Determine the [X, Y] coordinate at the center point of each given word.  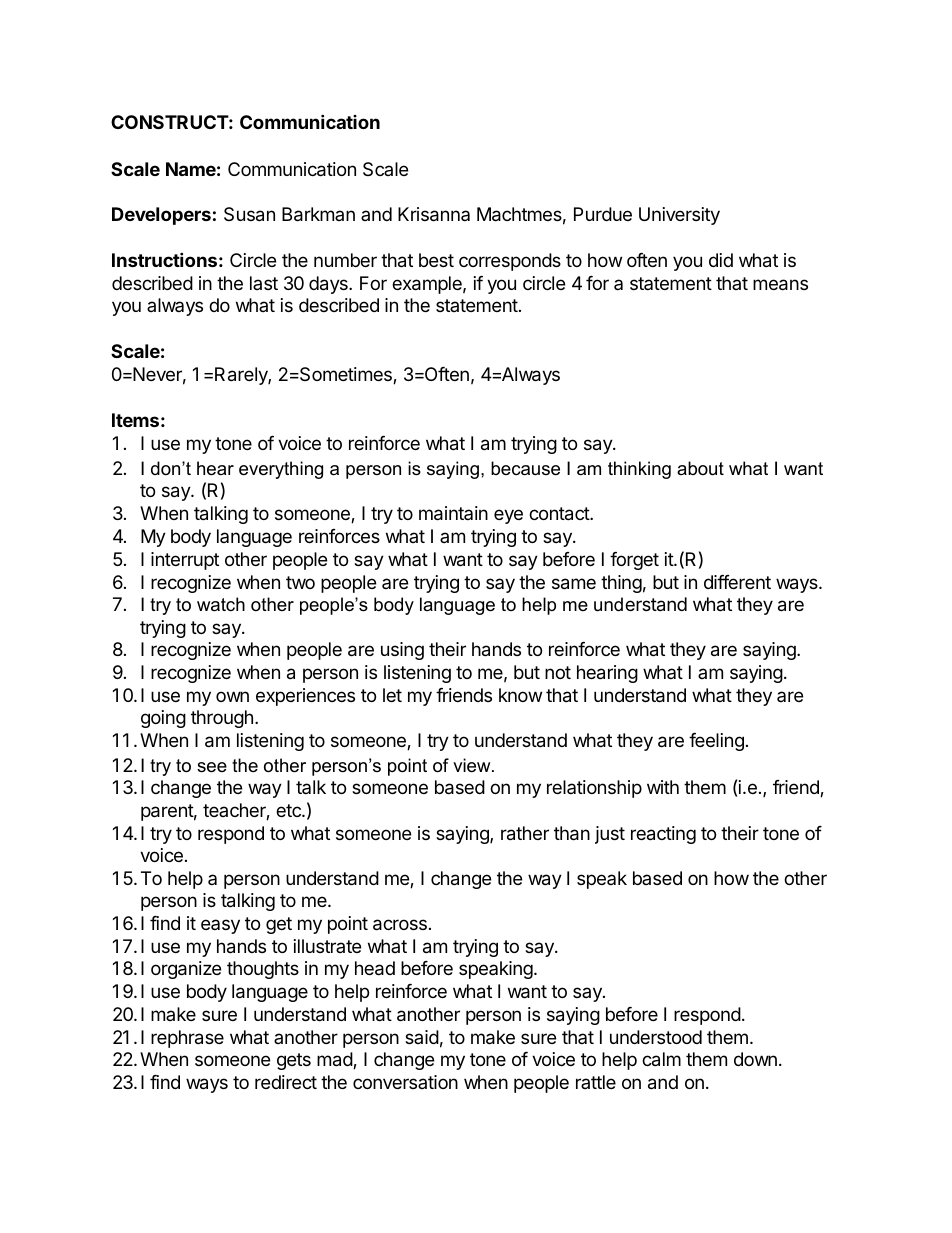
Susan [249, 214]
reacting [663, 835]
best [436, 260]
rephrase [187, 1039]
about [700, 468]
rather [525, 833]
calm [661, 1059]
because [525, 468]
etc [289, 810]
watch [221, 604]
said [422, 1037]
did [721, 260]
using [402, 651]
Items [135, 420]
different [737, 582]
